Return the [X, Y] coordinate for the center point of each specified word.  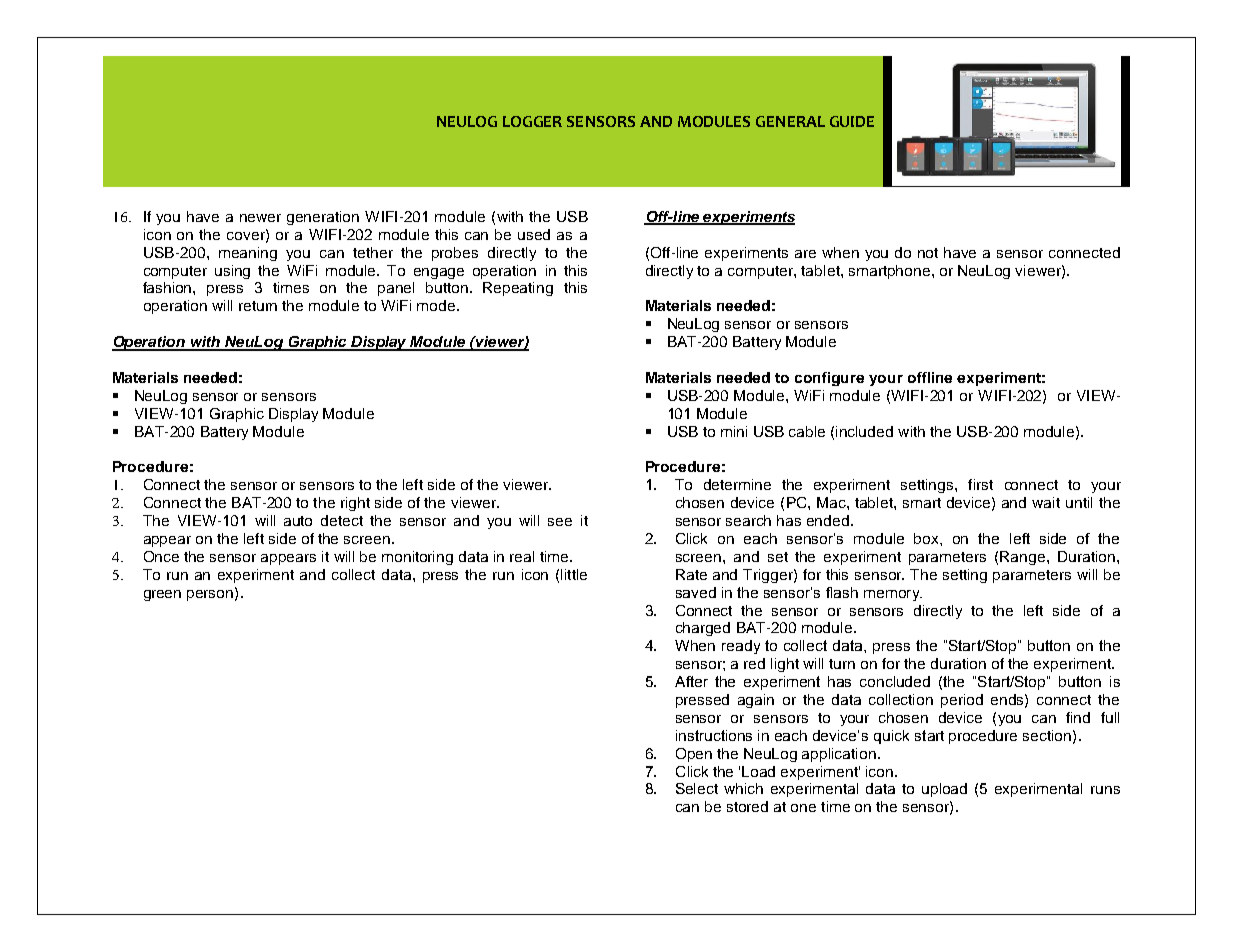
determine [737, 484]
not [928, 253]
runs [1105, 790]
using [232, 272]
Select [697, 788]
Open [694, 755]
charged [703, 629]
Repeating [518, 289]
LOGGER [532, 121]
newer [260, 218]
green [162, 595]
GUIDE [852, 121]
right [355, 504]
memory [893, 595]
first [980, 484]
